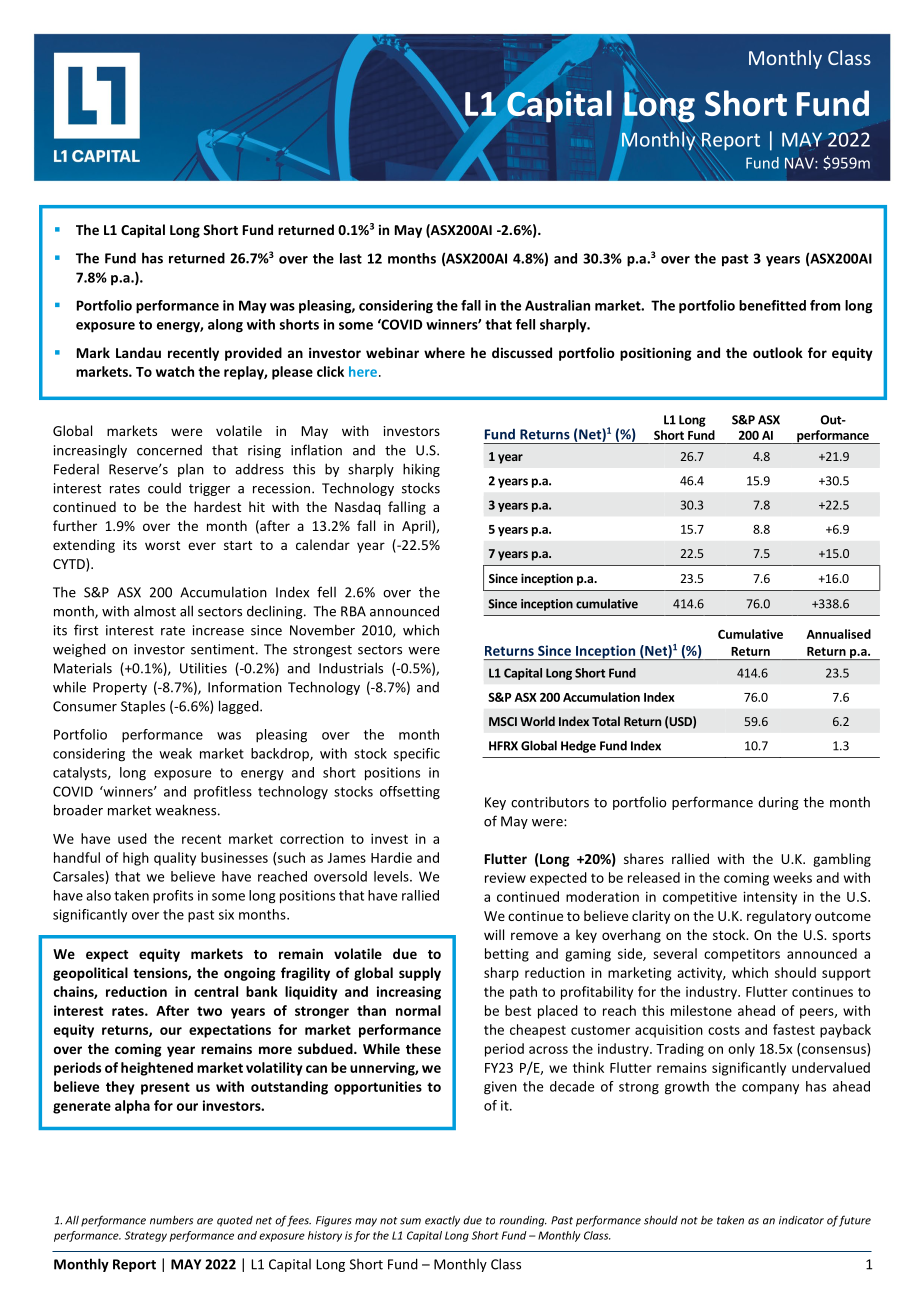  Describe the element at coordinates (505, 877) in the page. I see `review` at that location.
